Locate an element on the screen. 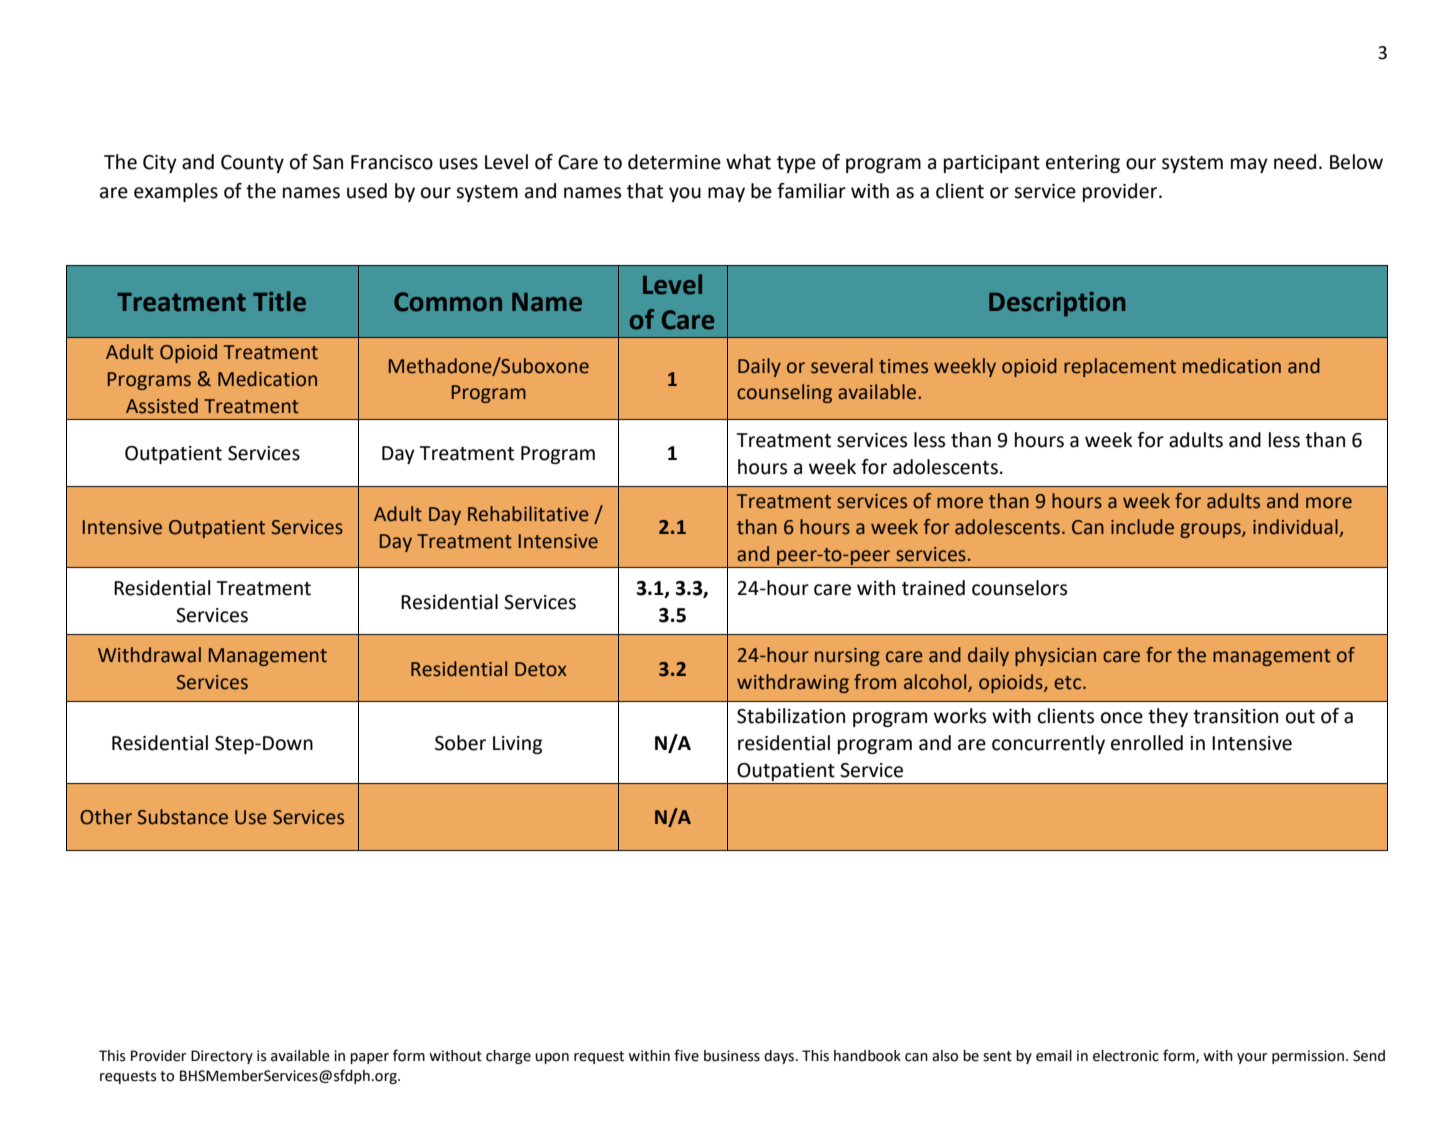 This screenshot has height=1123, width=1454. business is located at coordinates (732, 1056).
